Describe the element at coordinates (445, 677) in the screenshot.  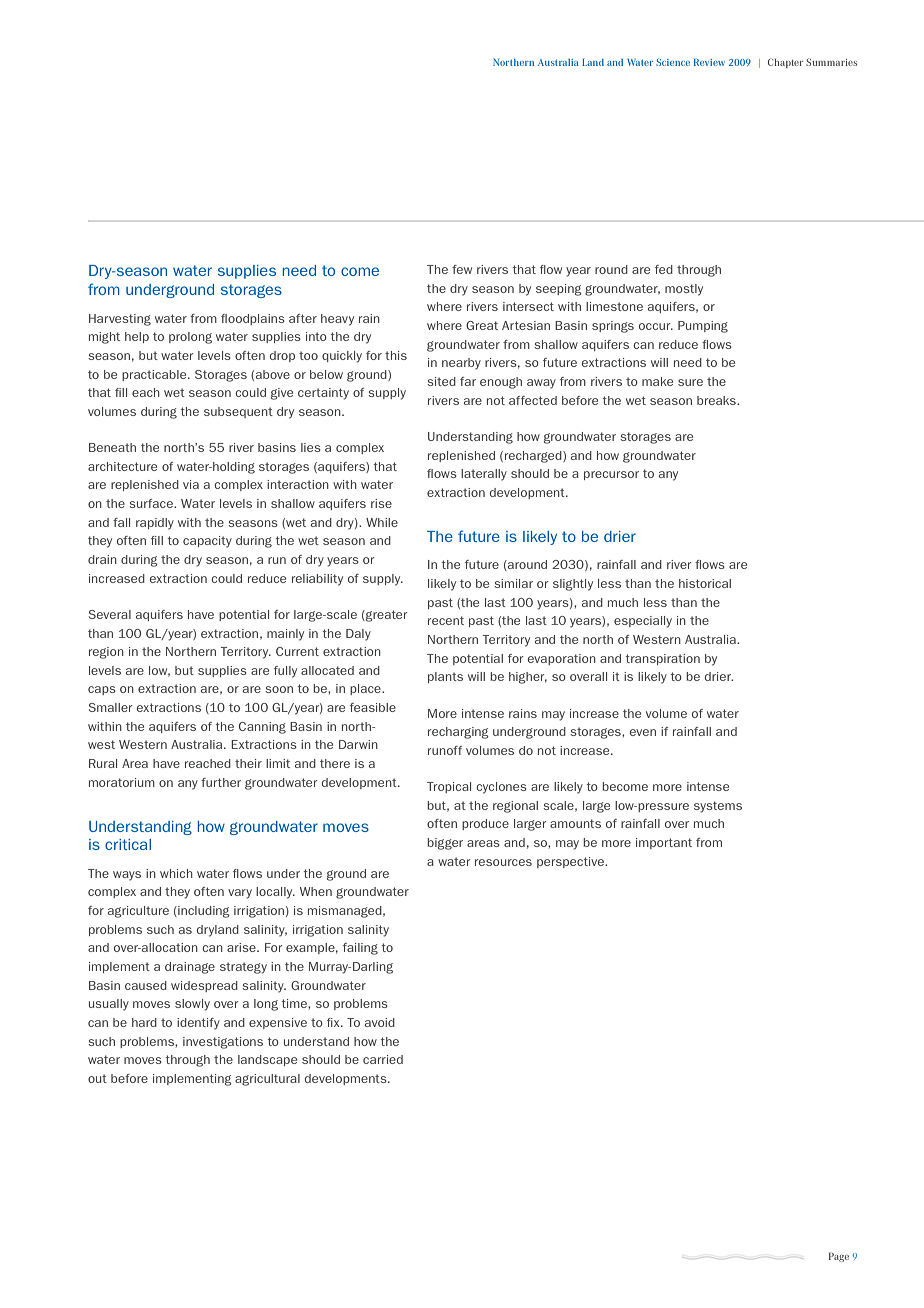
I see `plants` at that location.
